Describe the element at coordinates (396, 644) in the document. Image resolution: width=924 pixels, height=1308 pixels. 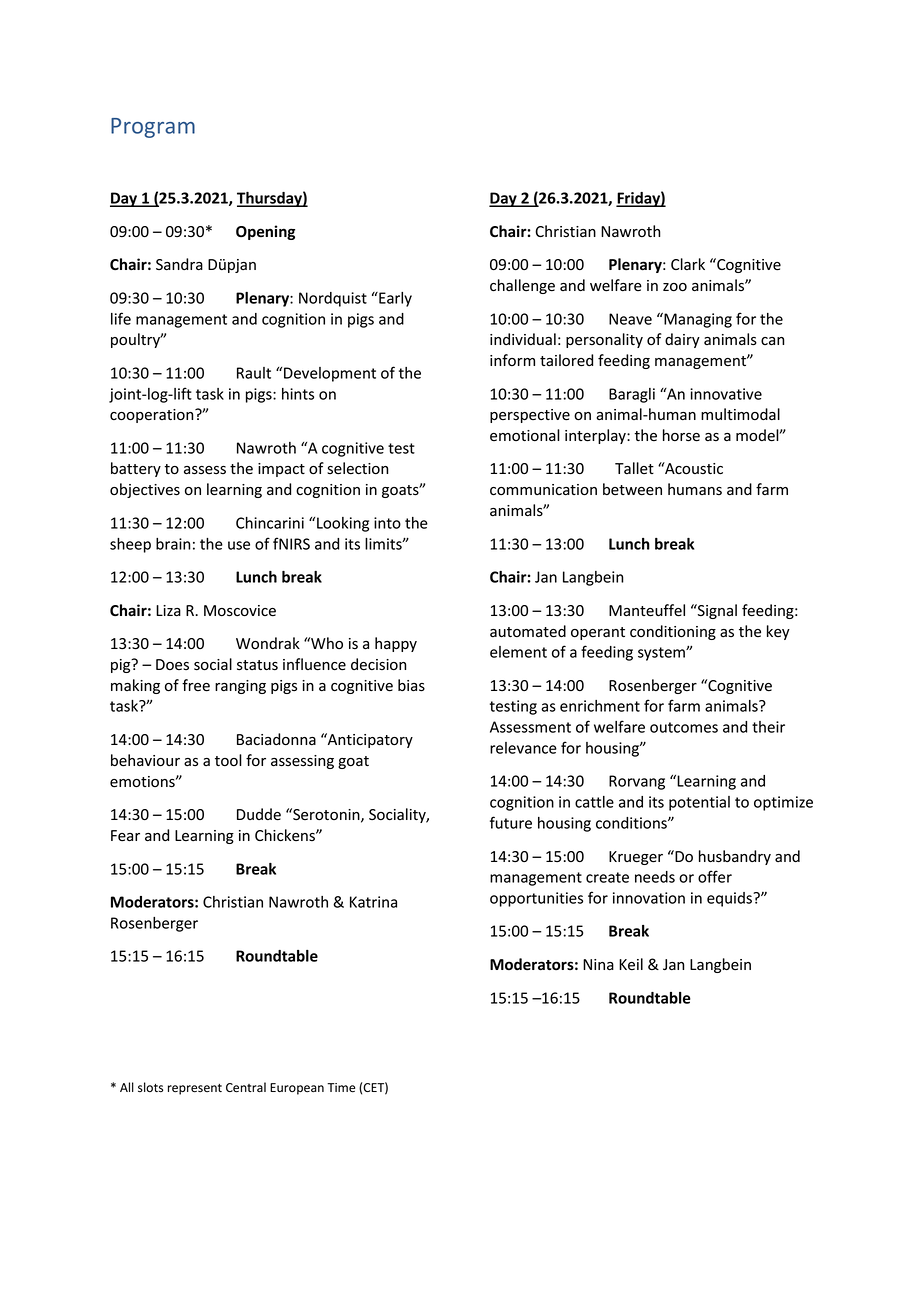
I see `happy` at that location.
